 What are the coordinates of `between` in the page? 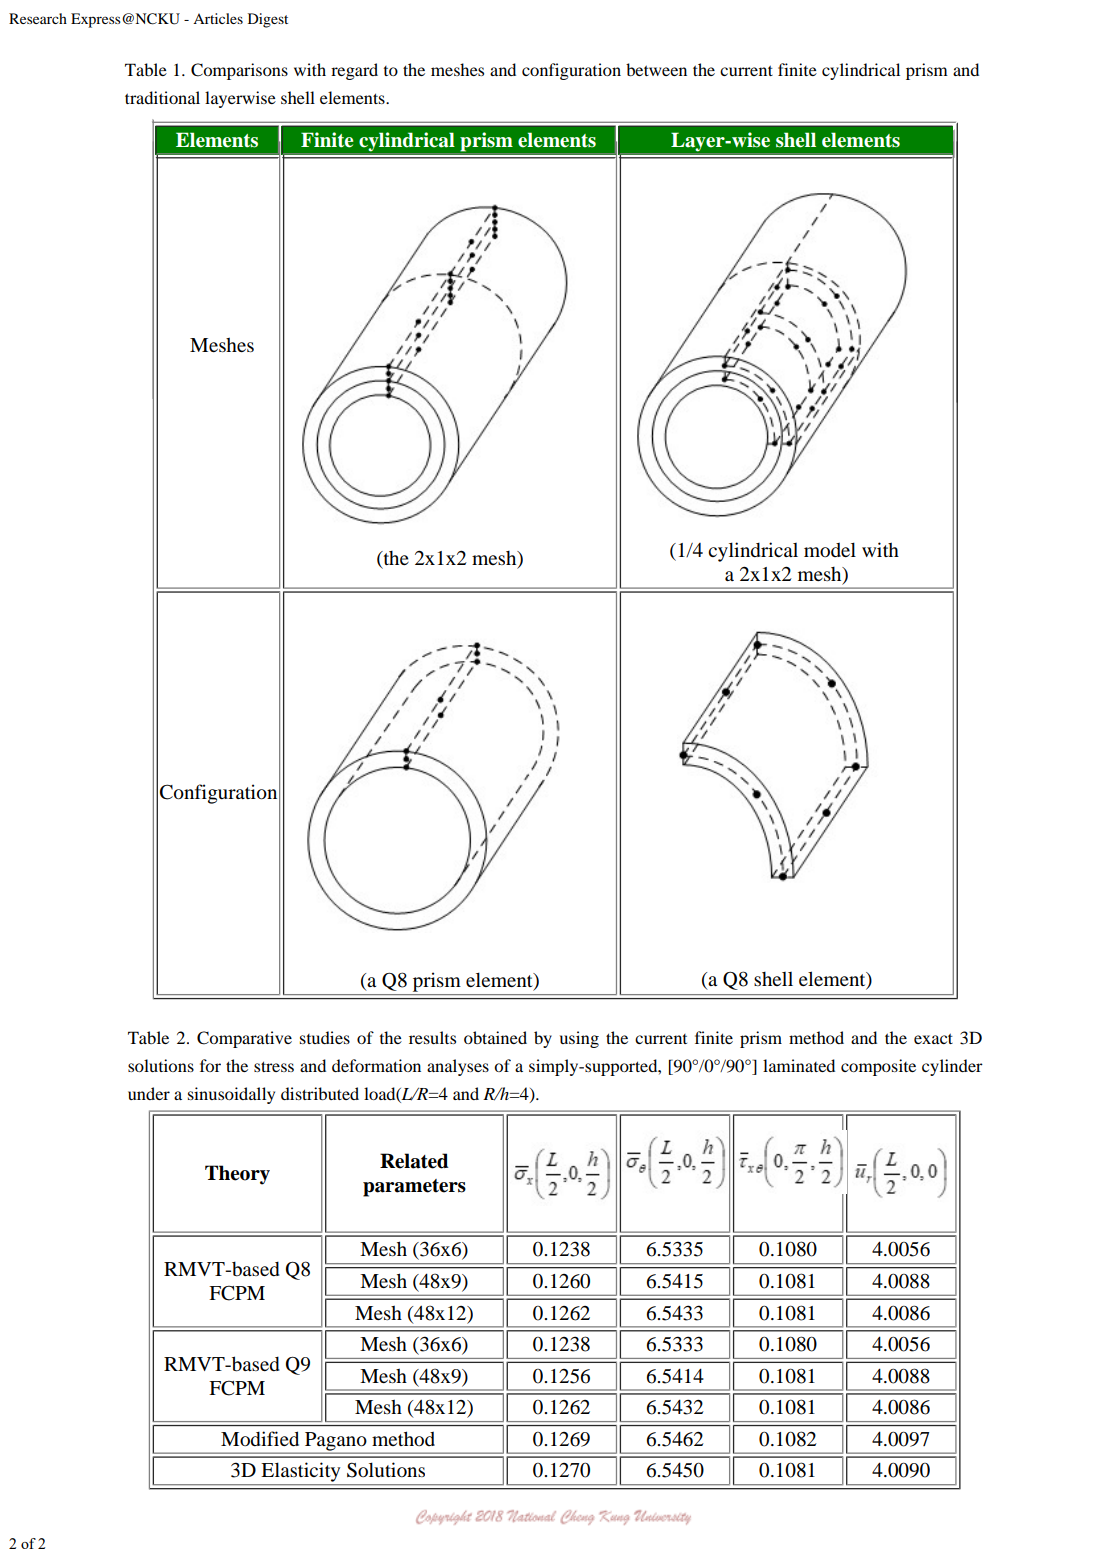 It's located at (656, 69).
